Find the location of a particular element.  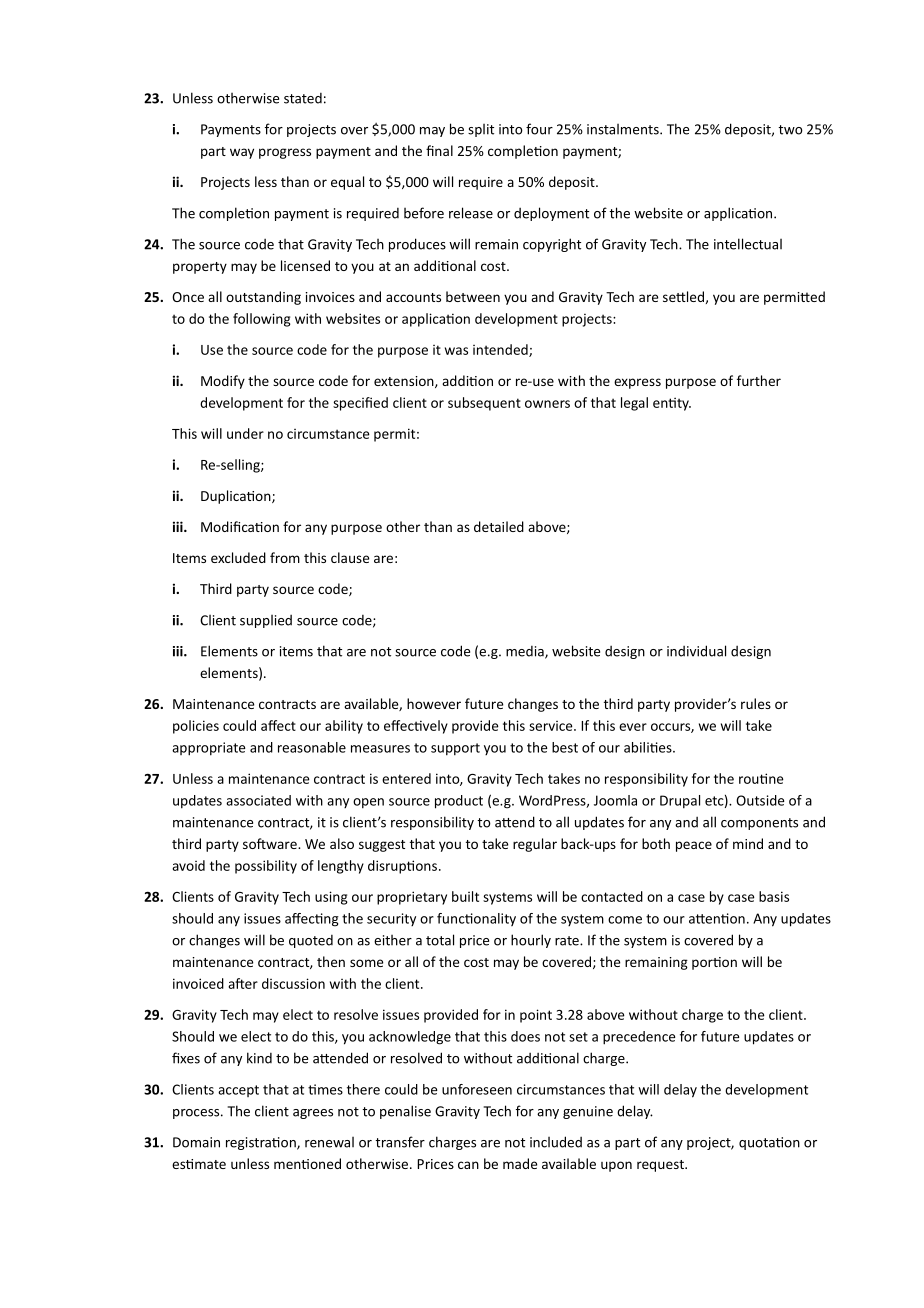

media is located at coordinates (526, 652).
